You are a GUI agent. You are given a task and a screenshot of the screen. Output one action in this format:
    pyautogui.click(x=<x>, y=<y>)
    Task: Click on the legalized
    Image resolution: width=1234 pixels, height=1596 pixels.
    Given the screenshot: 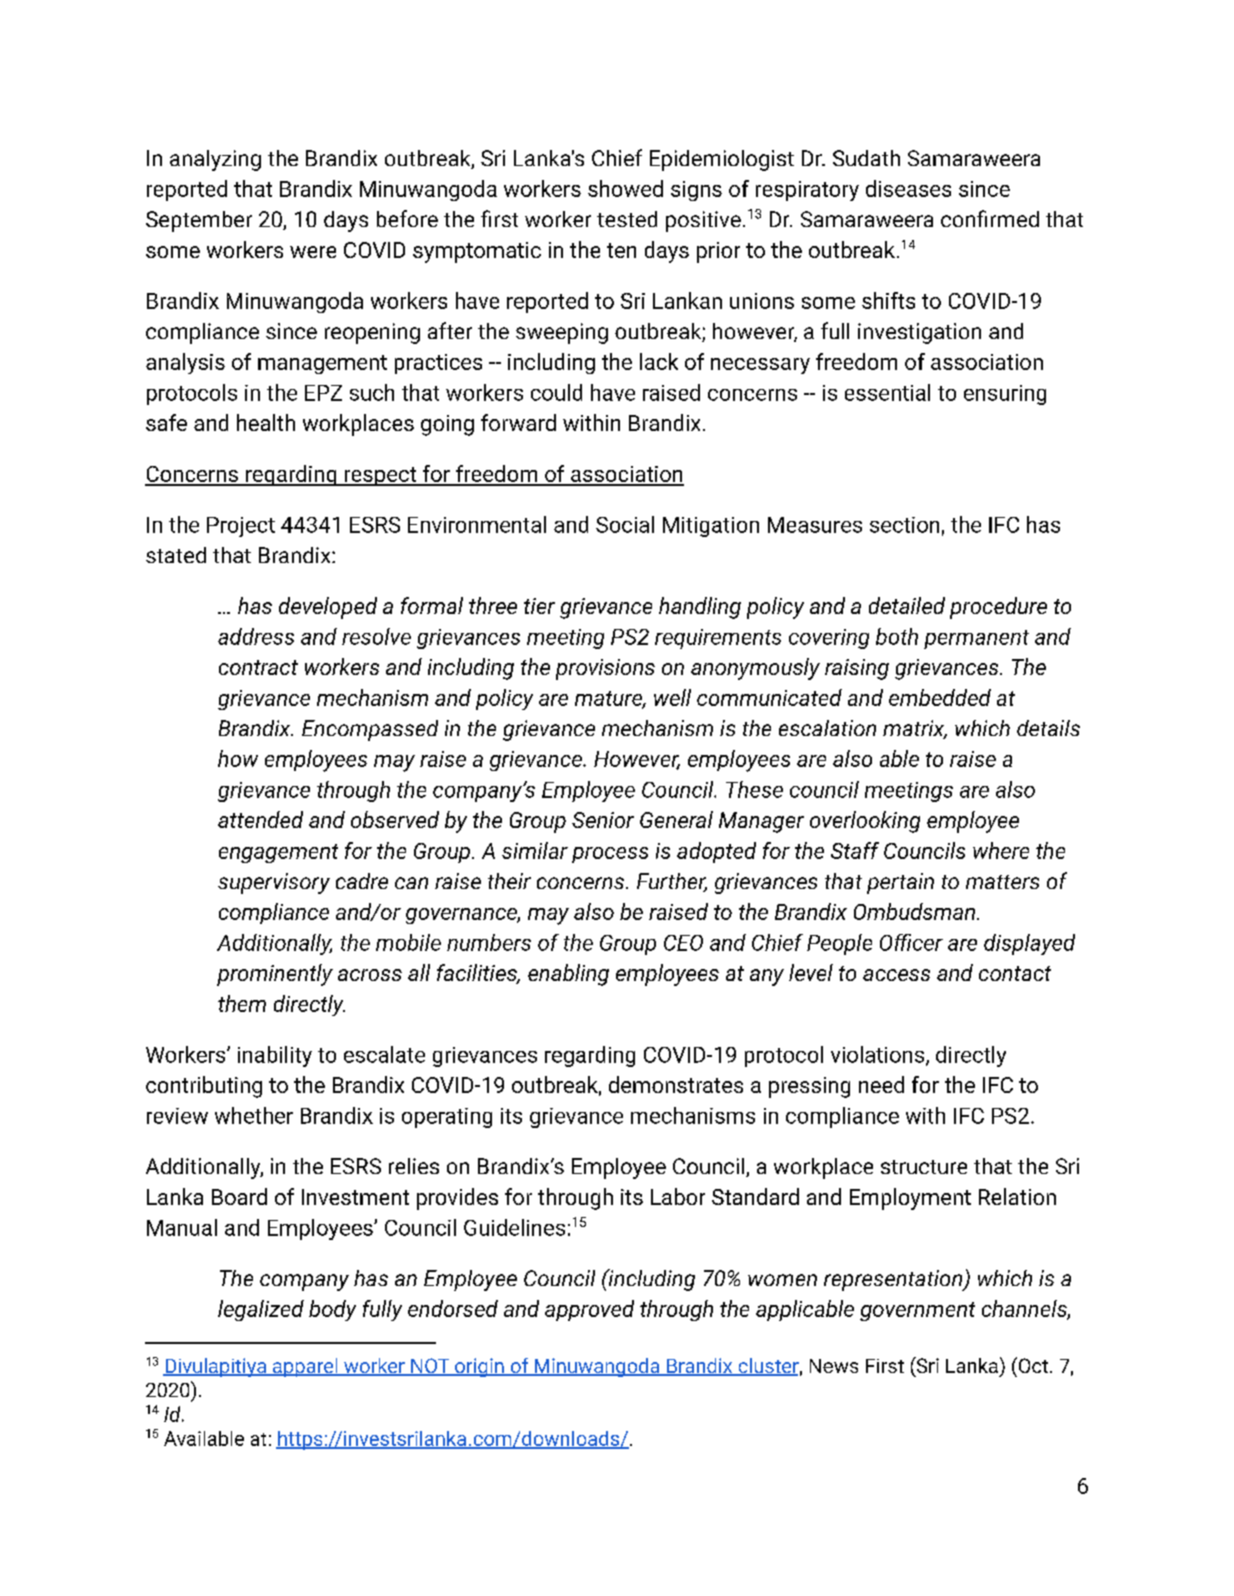 What is the action you would take?
    pyautogui.click(x=261, y=1310)
